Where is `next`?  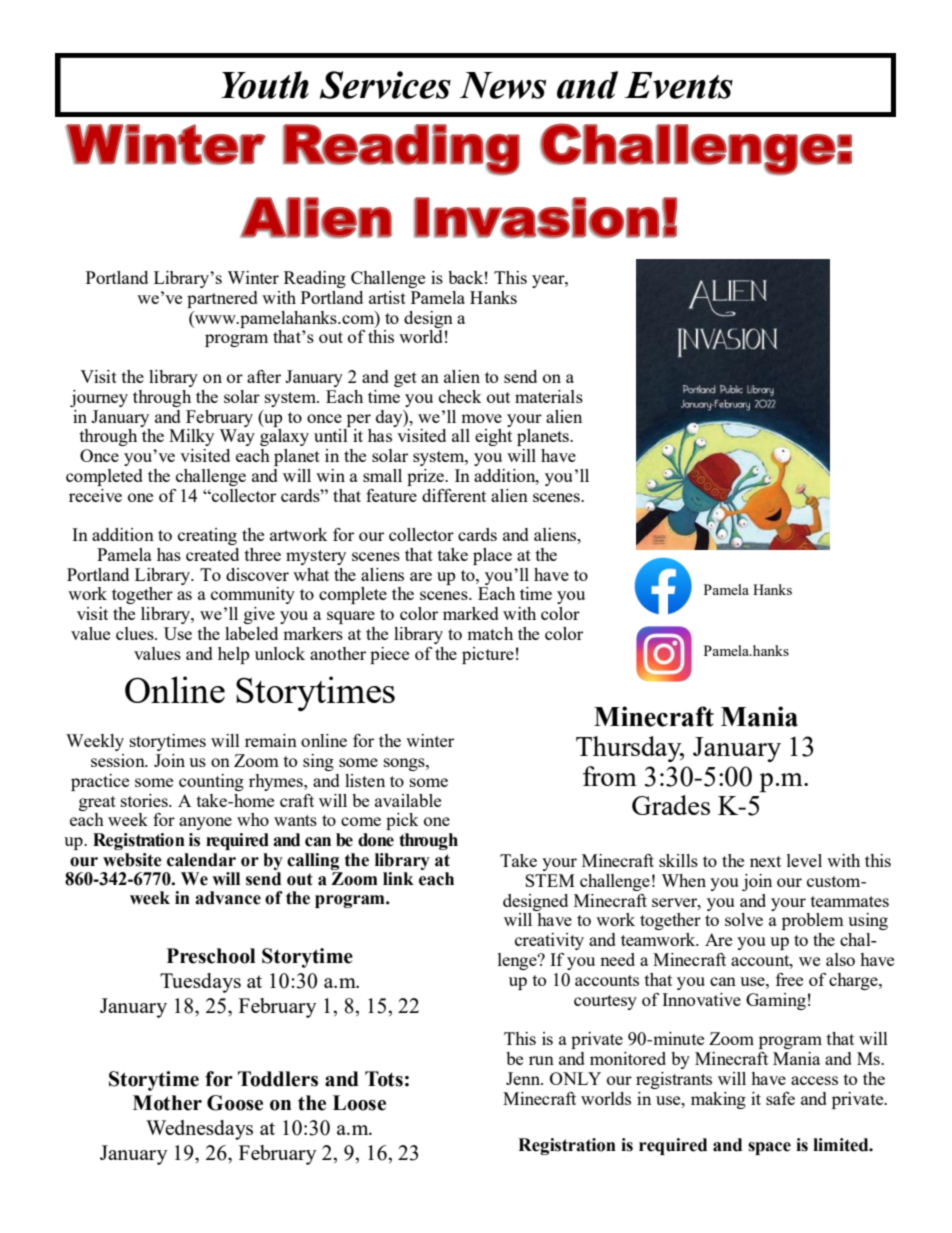
next is located at coordinates (765, 861).
